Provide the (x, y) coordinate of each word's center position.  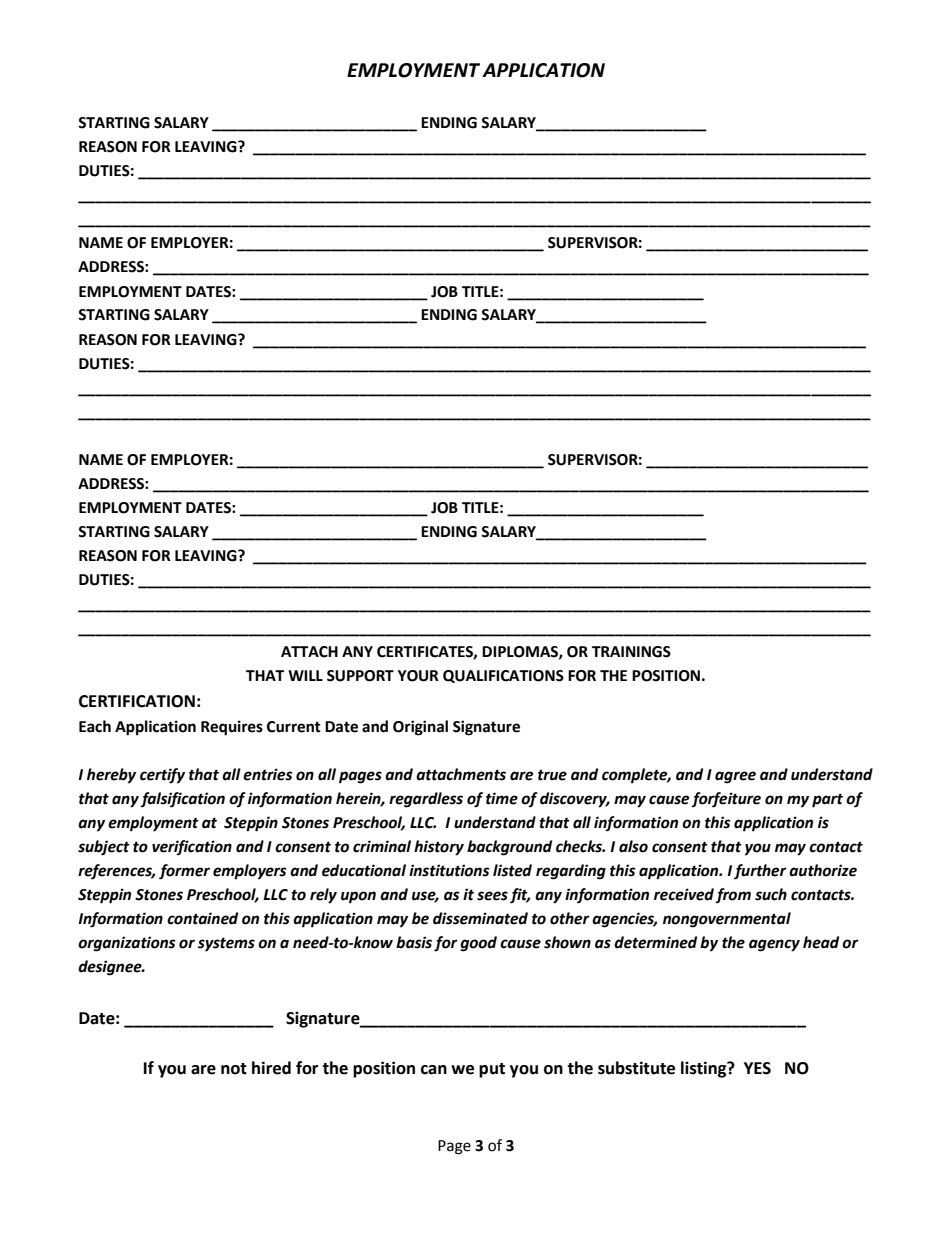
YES (757, 1068)
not (234, 1069)
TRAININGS (631, 652)
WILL (305, 675)
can (434, 1070)
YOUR (418, 676)
